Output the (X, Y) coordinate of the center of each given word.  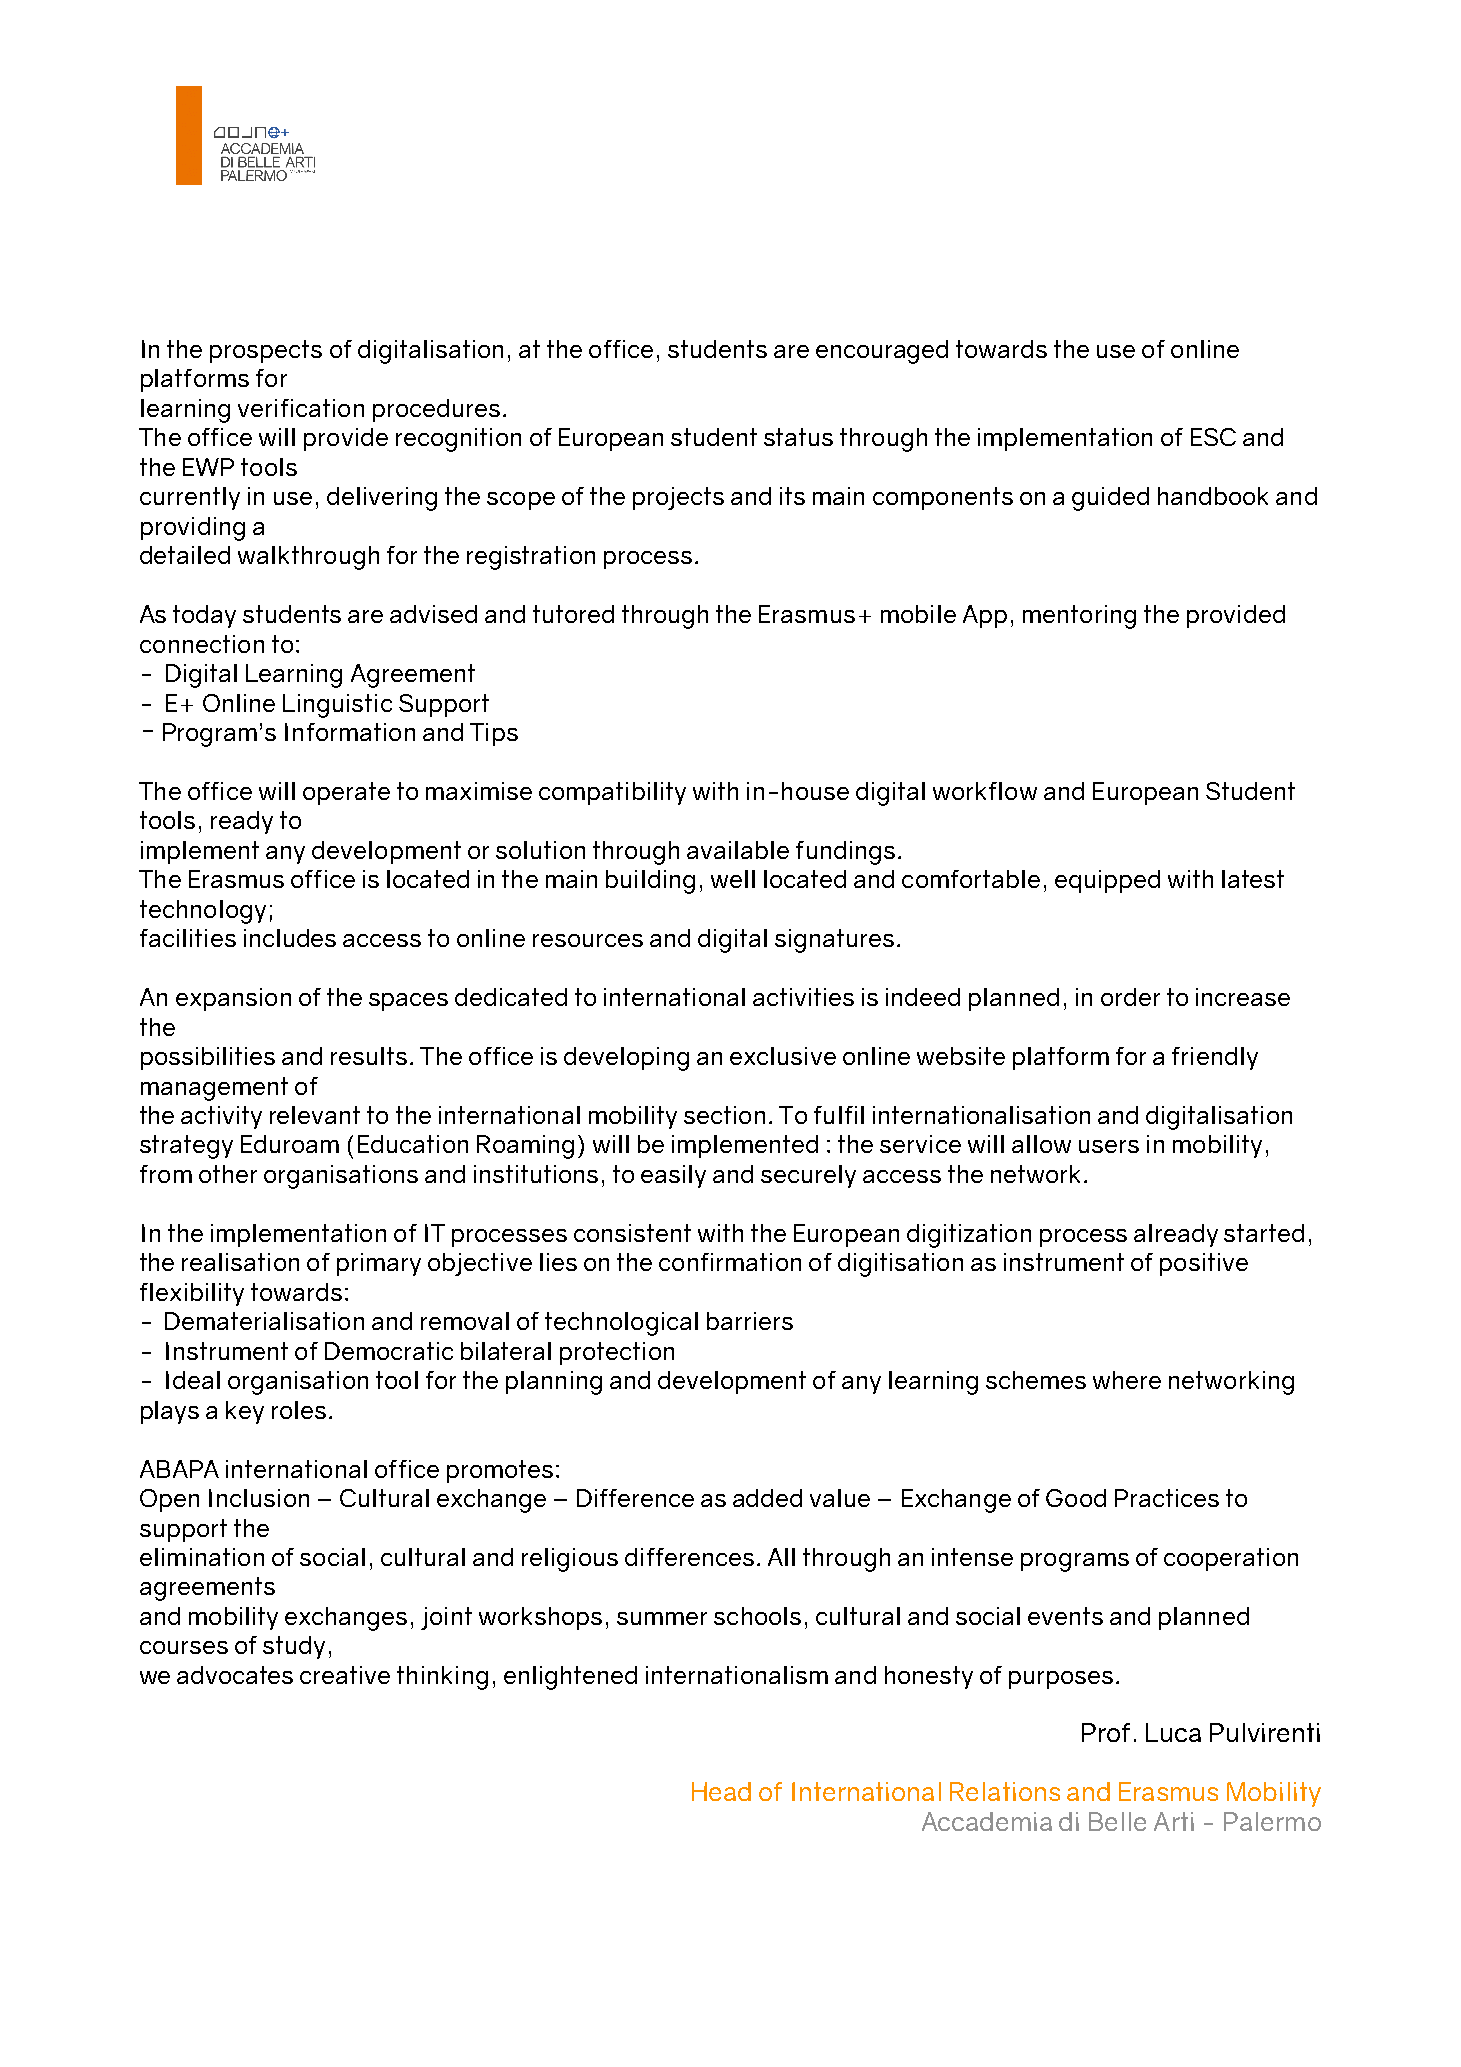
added (767, 1498)
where (1127, 1380)
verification (301, 408)
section (724, 1115)
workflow (985, 791)
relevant (315, 1115)
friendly (1215, 1058)
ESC (1213, 437)
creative (345, 1675)
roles (299, 1410)
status (798, 437)
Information (350, 732)
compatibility (612, 793)
